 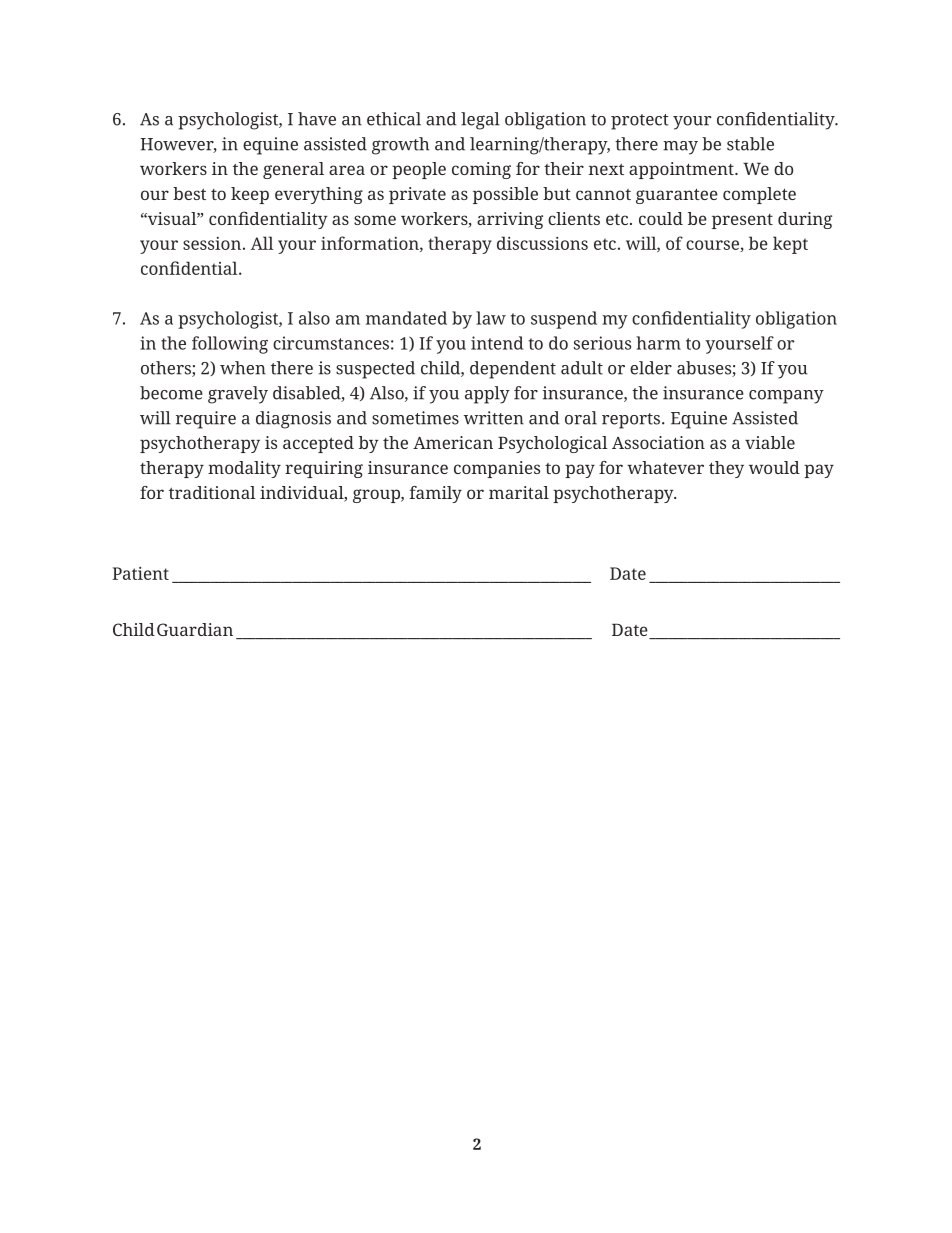 I want to click on family, so click(x=436, y=494).
